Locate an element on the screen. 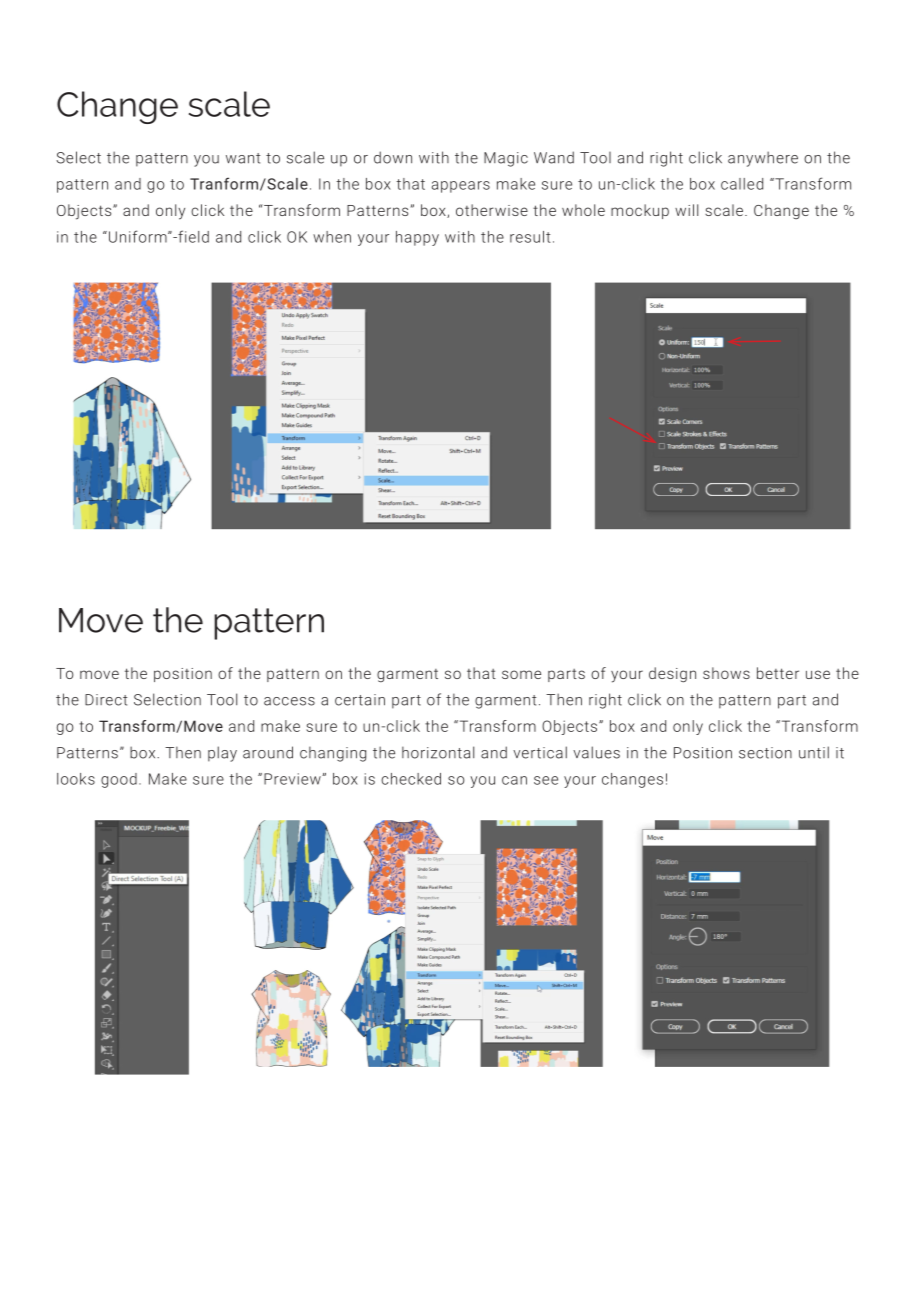  play is located at coordinates (222, 754).
